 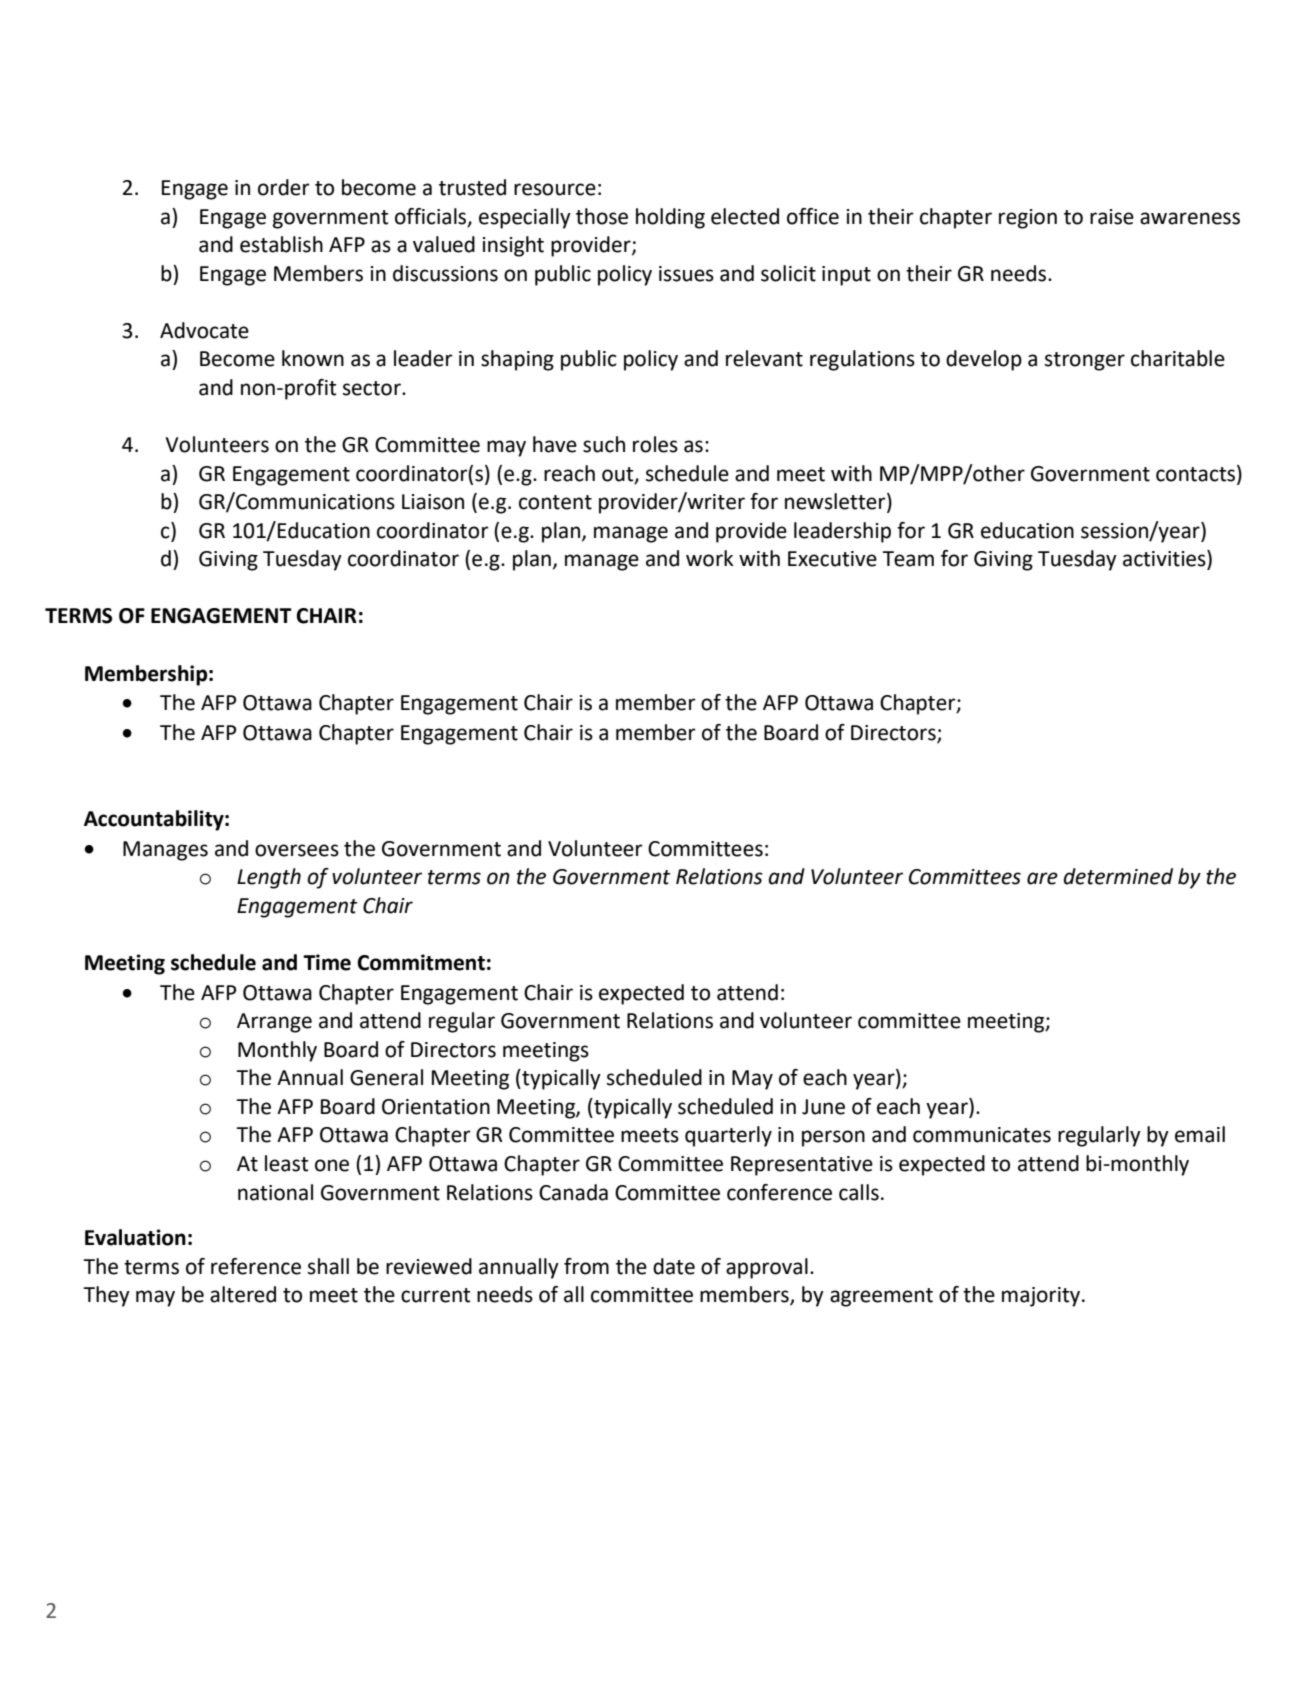 What do you see at coordinates (1118, 876) in the page?
I see `determined` at bounding box center [1118, 876].
